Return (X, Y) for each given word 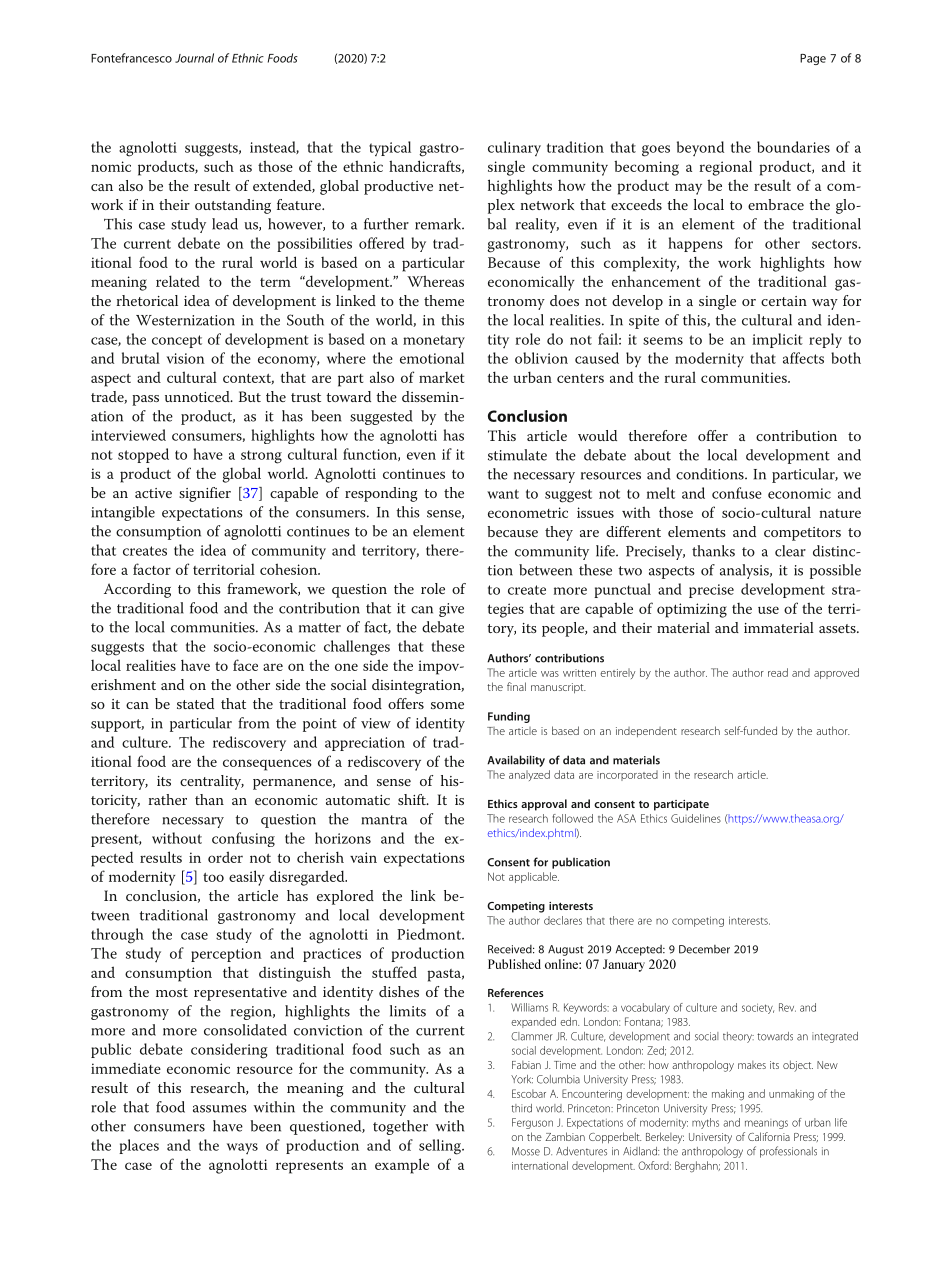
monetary (434, 341)
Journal (194, 58)
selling (441, 1147)
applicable (534, 877)
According (137, 590)
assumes (220, 1109)
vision (186, 358)
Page (813, 59)
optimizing (692, 610)
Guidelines (696, 818)
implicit (777, 340)
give (451, 610)
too (213, 877)
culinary (514, 148)
